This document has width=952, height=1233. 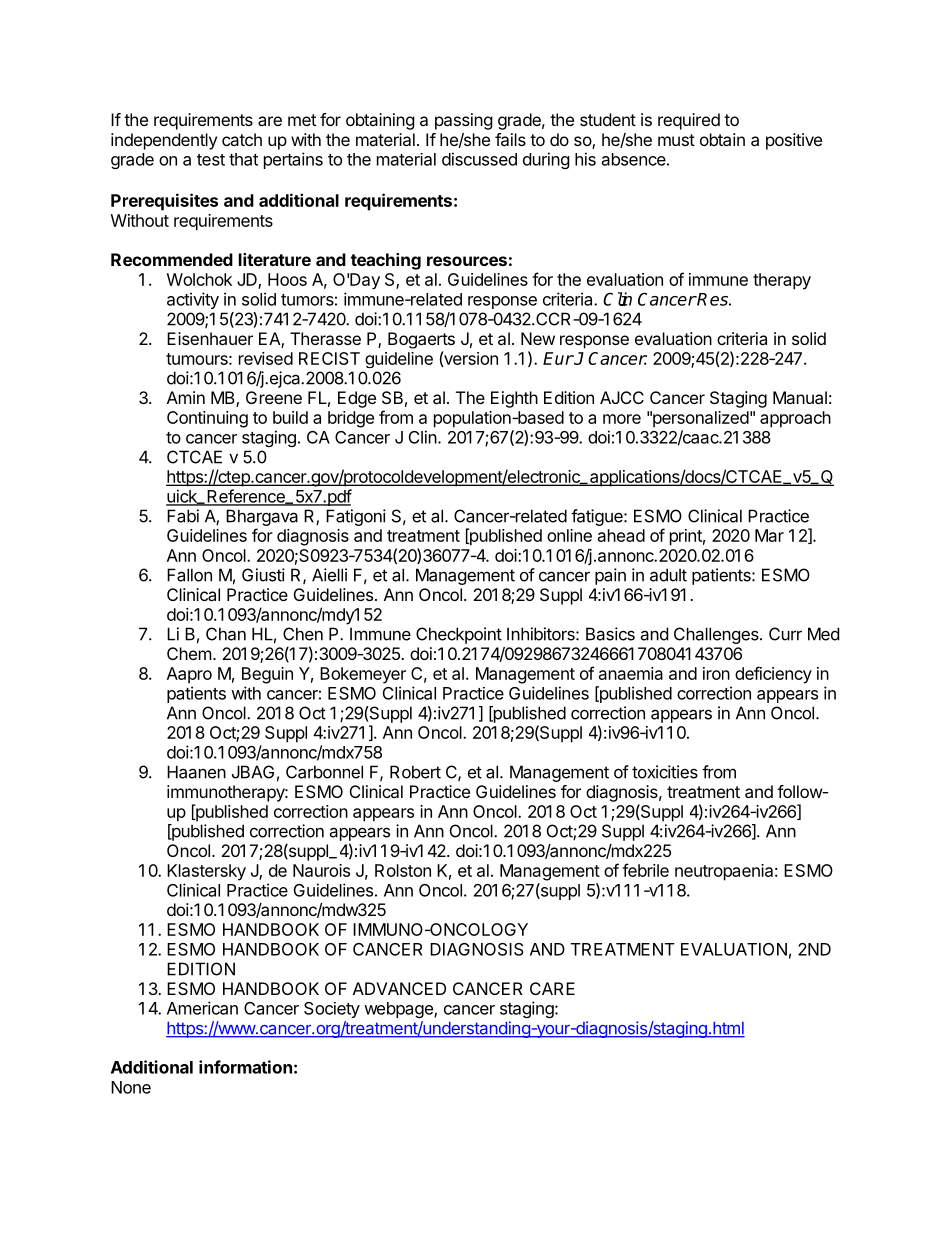 I want to click on febrile, so click(x=645, y=870).
